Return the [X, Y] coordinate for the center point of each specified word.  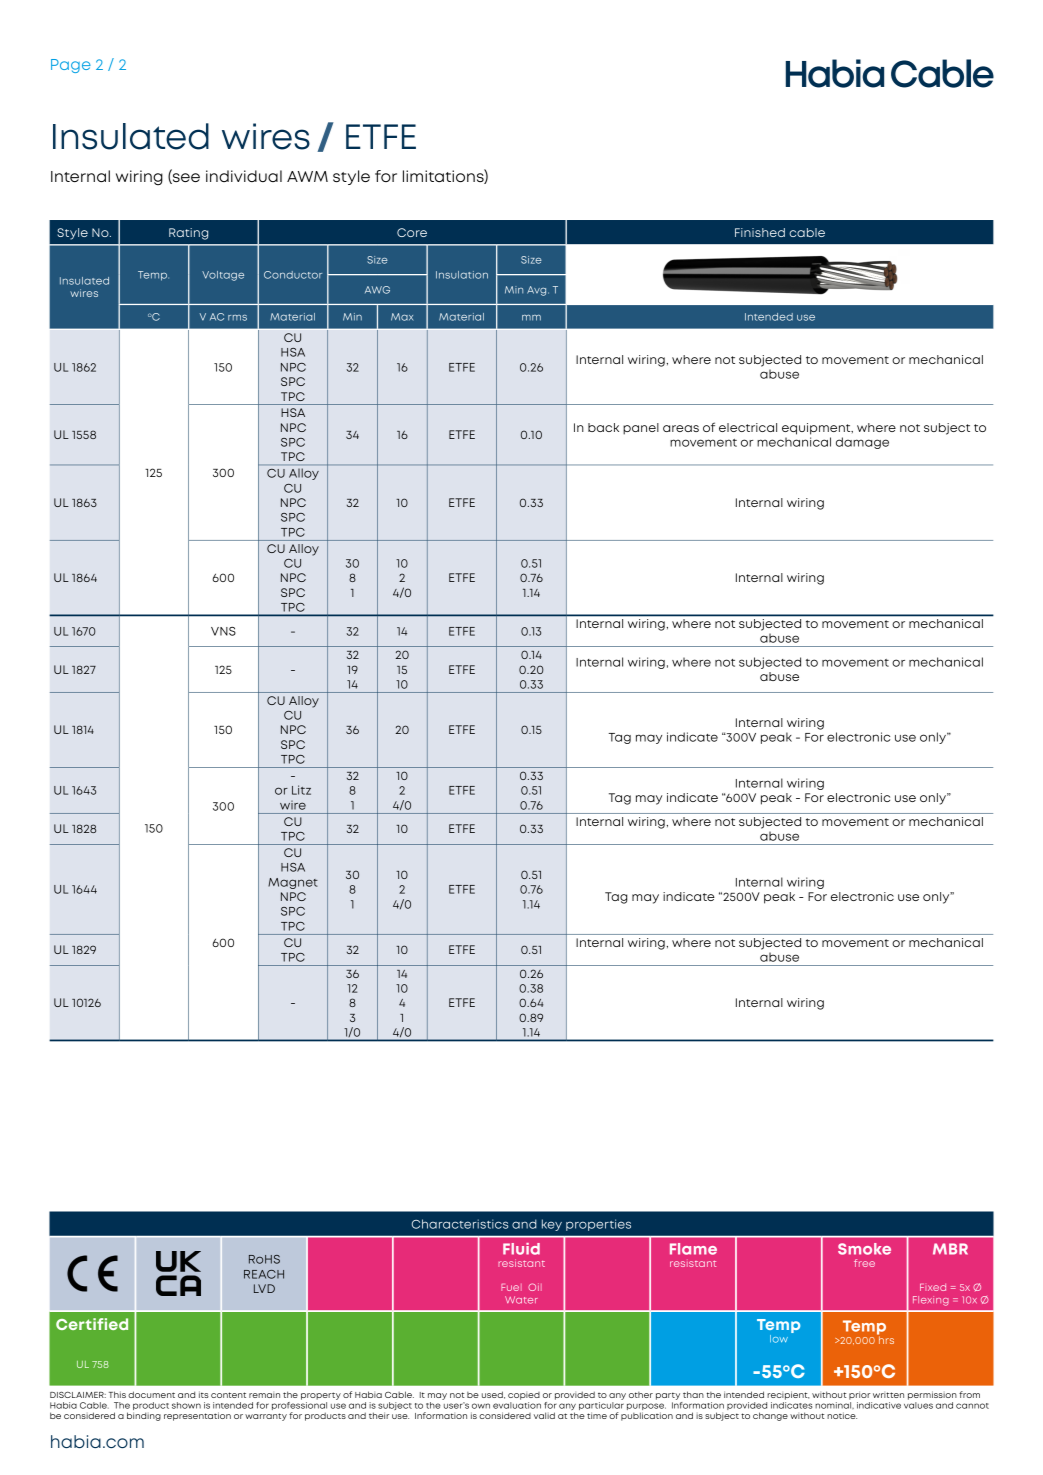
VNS [223, 631]
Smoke [864, 1249]
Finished [760, 232]
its [204, 1394]
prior [859, 1395]
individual [244, 176]
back [603, 427]
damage [862, 443]
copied [524, 1396]
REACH [264, 1274]
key [552, 1225]
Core [412, 232]
